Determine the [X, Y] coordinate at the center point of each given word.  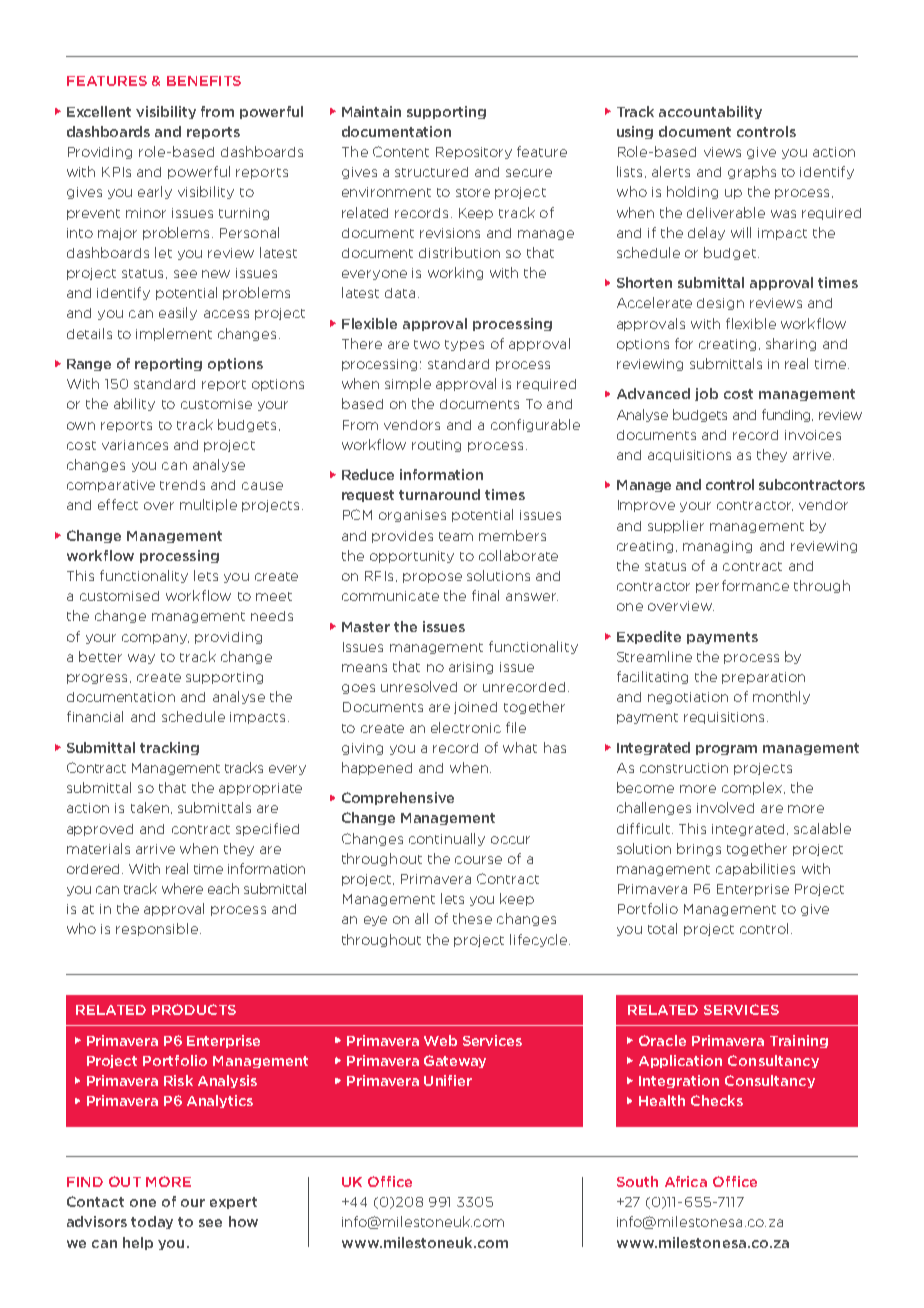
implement [174, 334]
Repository [474, 153]
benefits [204, 81]
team [456, 536]
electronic [466, 727]
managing [717, 547]
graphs [752, 172]
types [464, 345]
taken [150, 807]
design [720, 304]
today [152, 1222]
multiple [208, 505]
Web [440, 1040]
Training [799, 1041]
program [726, 750]
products [194, 1009]
